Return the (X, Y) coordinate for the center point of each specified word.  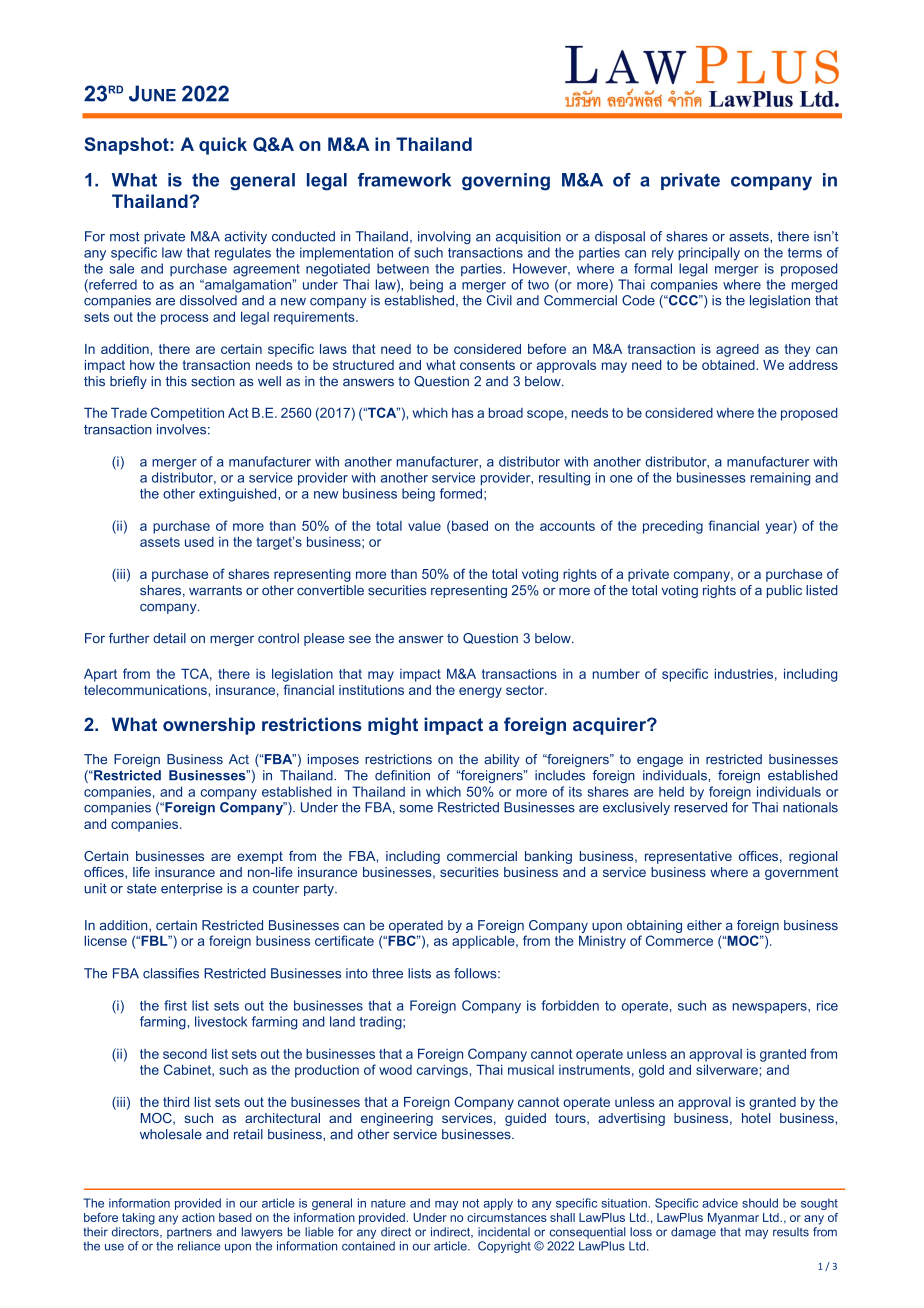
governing (506, 182)
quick (223, 146)
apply (498, 1204)
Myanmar (733, 1219)
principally (709, 254)
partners (189, 1233)
